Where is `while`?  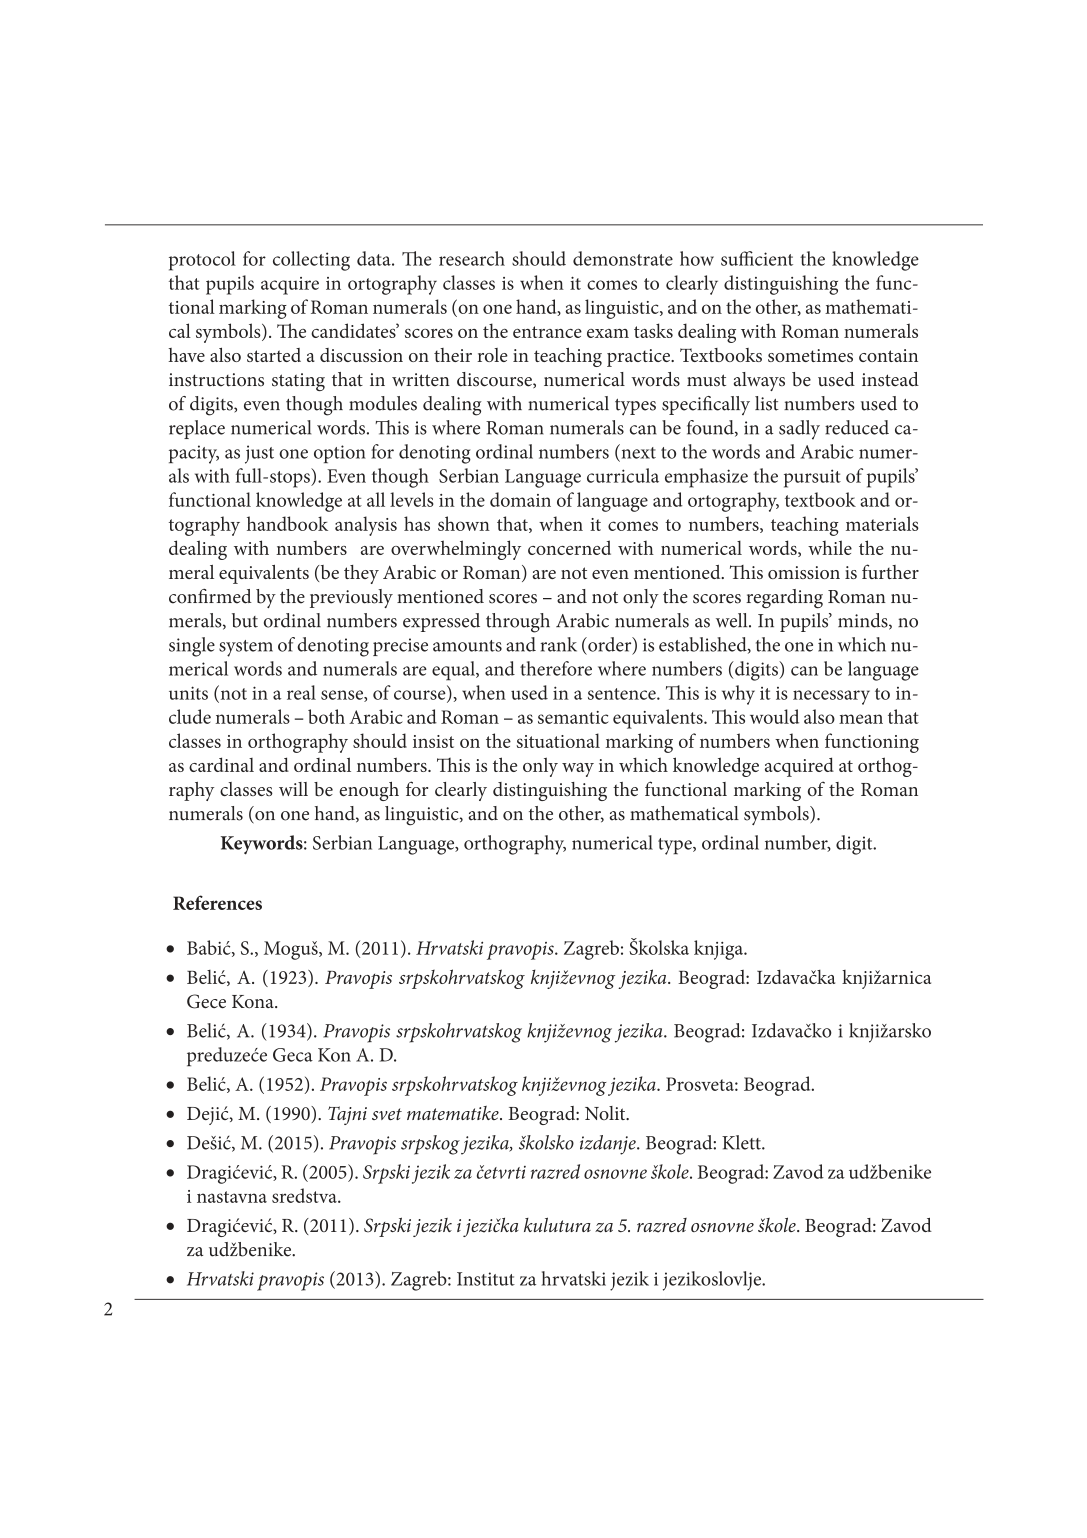
while is located at coordinates (830, 547).
